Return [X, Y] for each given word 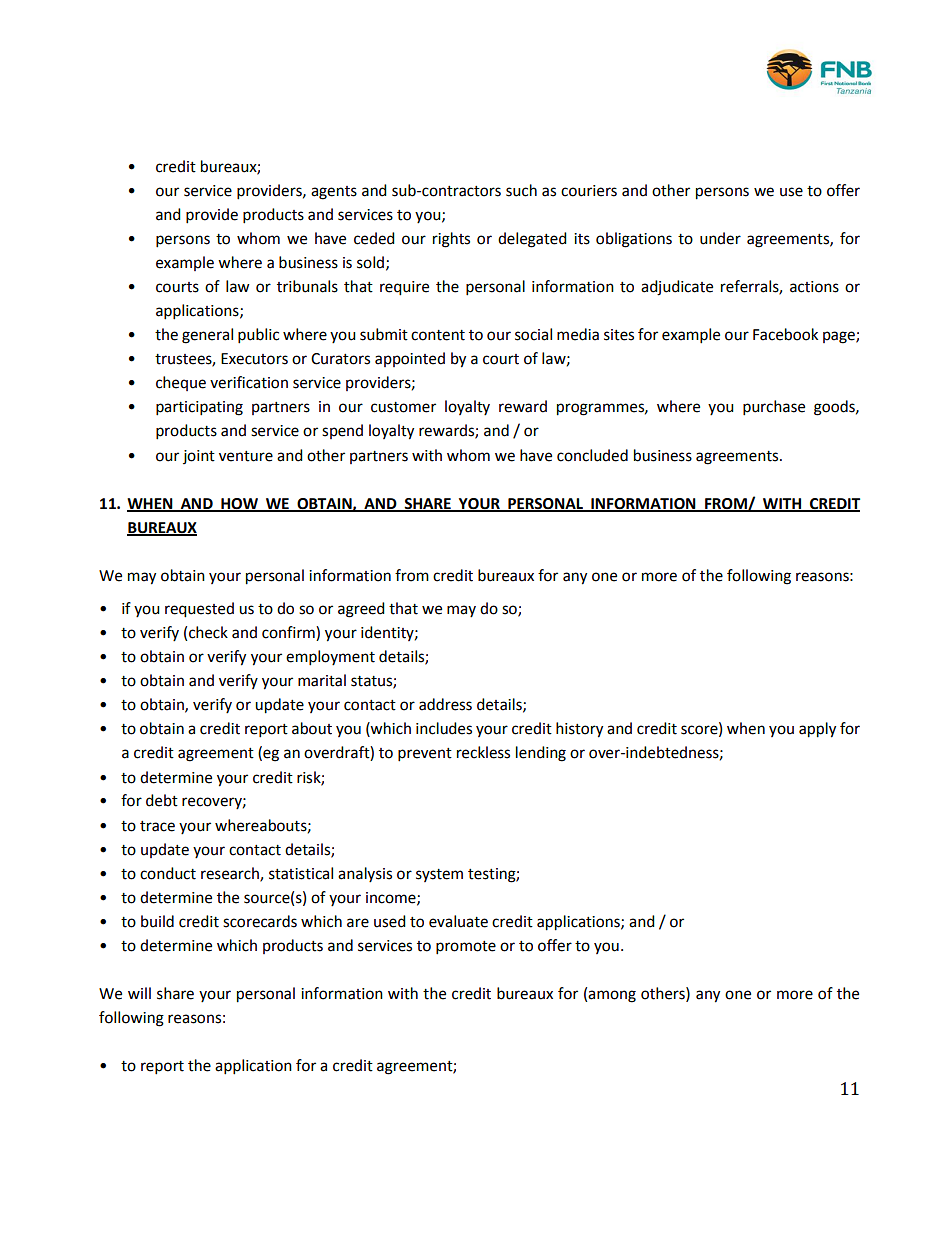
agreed [361, 610]
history [579, 730]
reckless [483, 752]
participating [199, 408]
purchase [774, 408]
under [720, 238]
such [521, 190]
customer [403, 407]
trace [157, 826]
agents [334, 193]
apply [817, 730]
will [139, 993]
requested [199, 610]
